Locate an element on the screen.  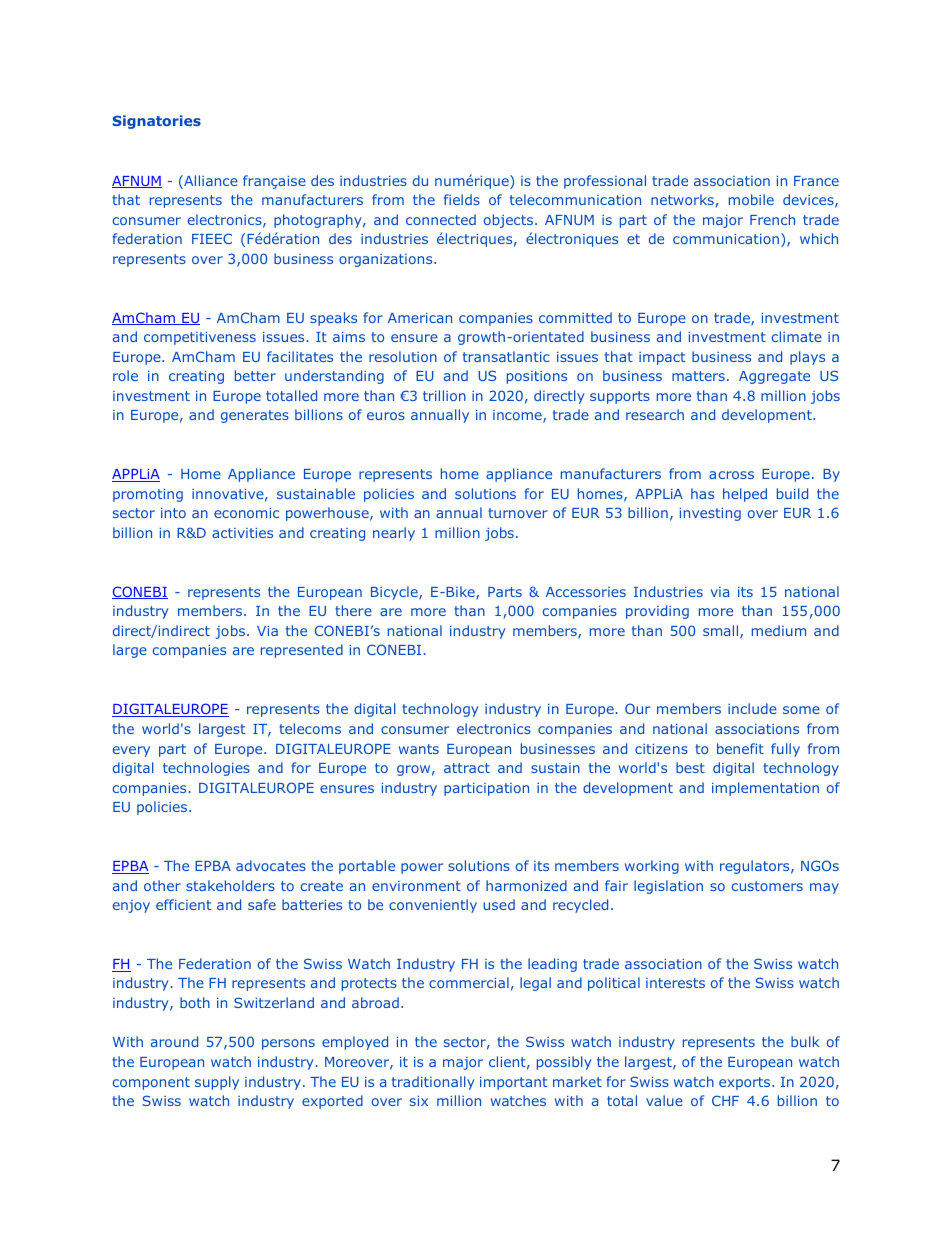
investing is located at coordinates (710, 514).
